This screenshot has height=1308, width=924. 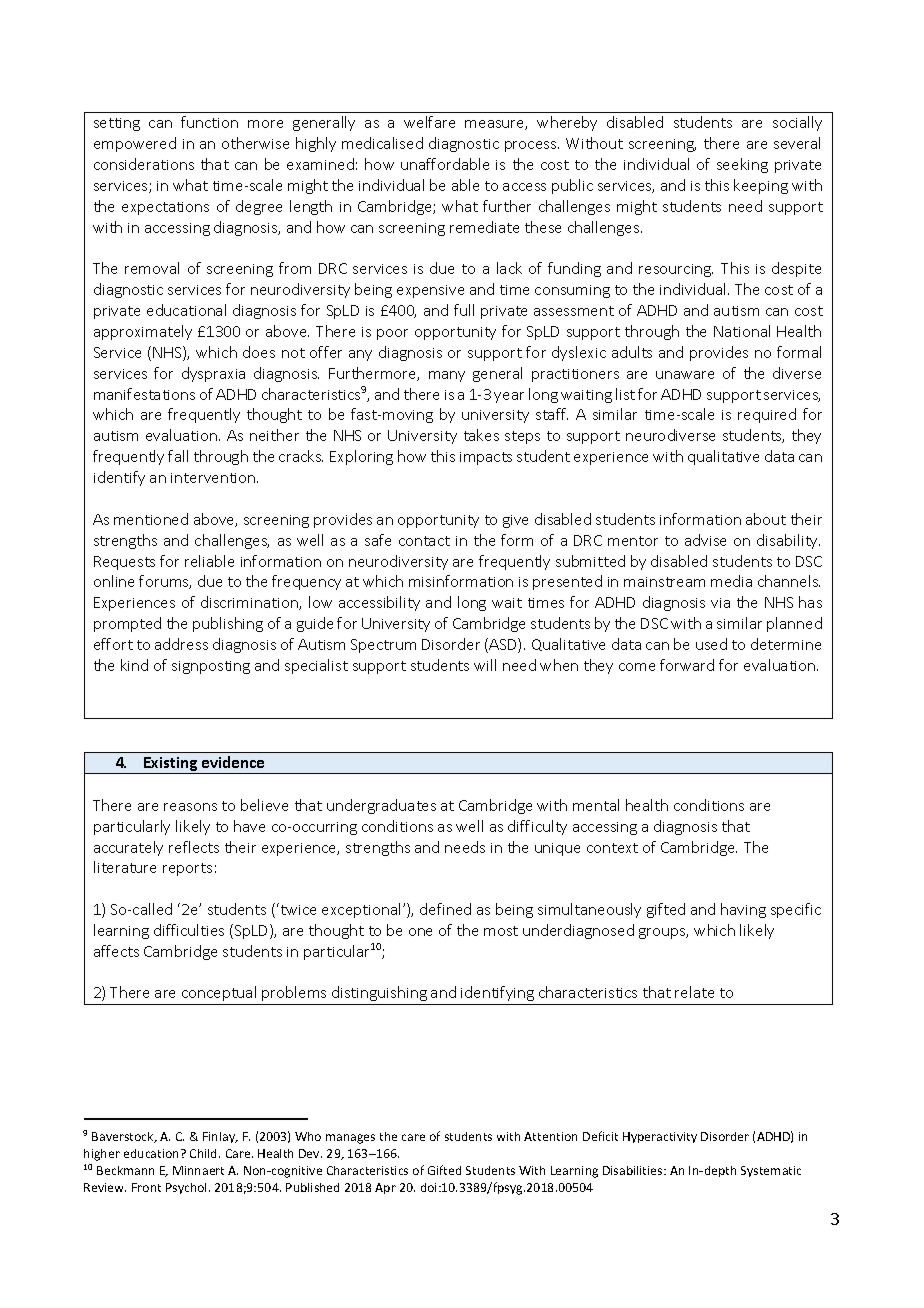 What do you see at coordinates (742, 165) in the screenshot?
I see `seeking` at bounding box center [742, 165].
